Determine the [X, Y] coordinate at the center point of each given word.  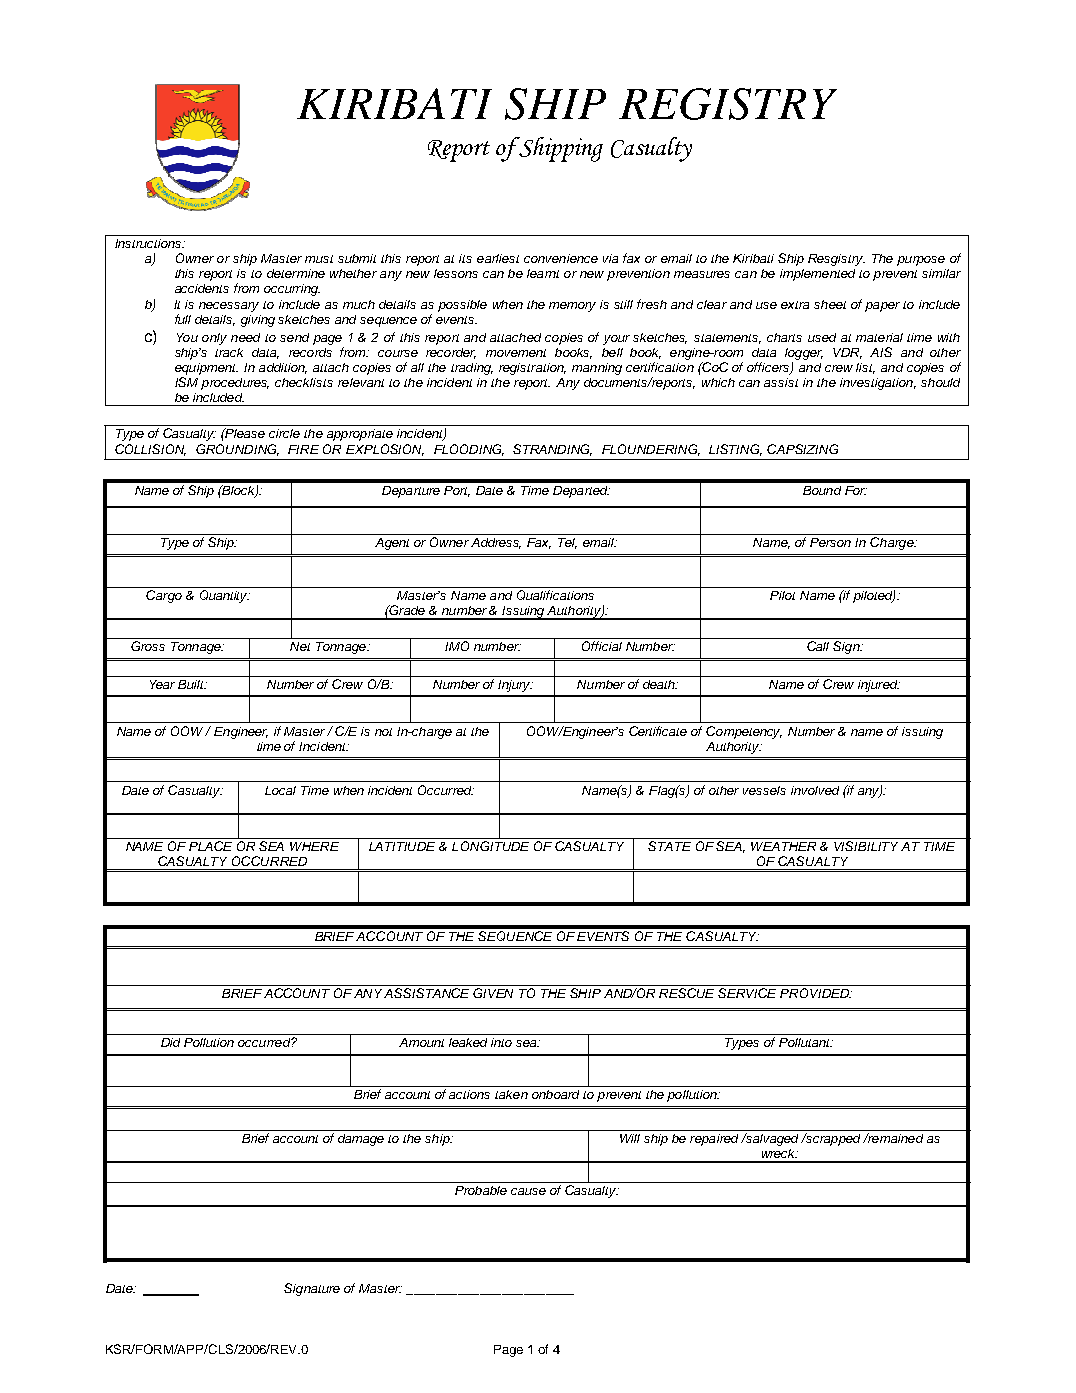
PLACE [210, 846]
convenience [561, 258]
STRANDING [552, 450]
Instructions [149, 243]
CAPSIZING [802, 449]
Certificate [658, 731]
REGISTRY [728, 104]
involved [815, 790]
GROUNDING [237, 450]
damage [361, 1140]
